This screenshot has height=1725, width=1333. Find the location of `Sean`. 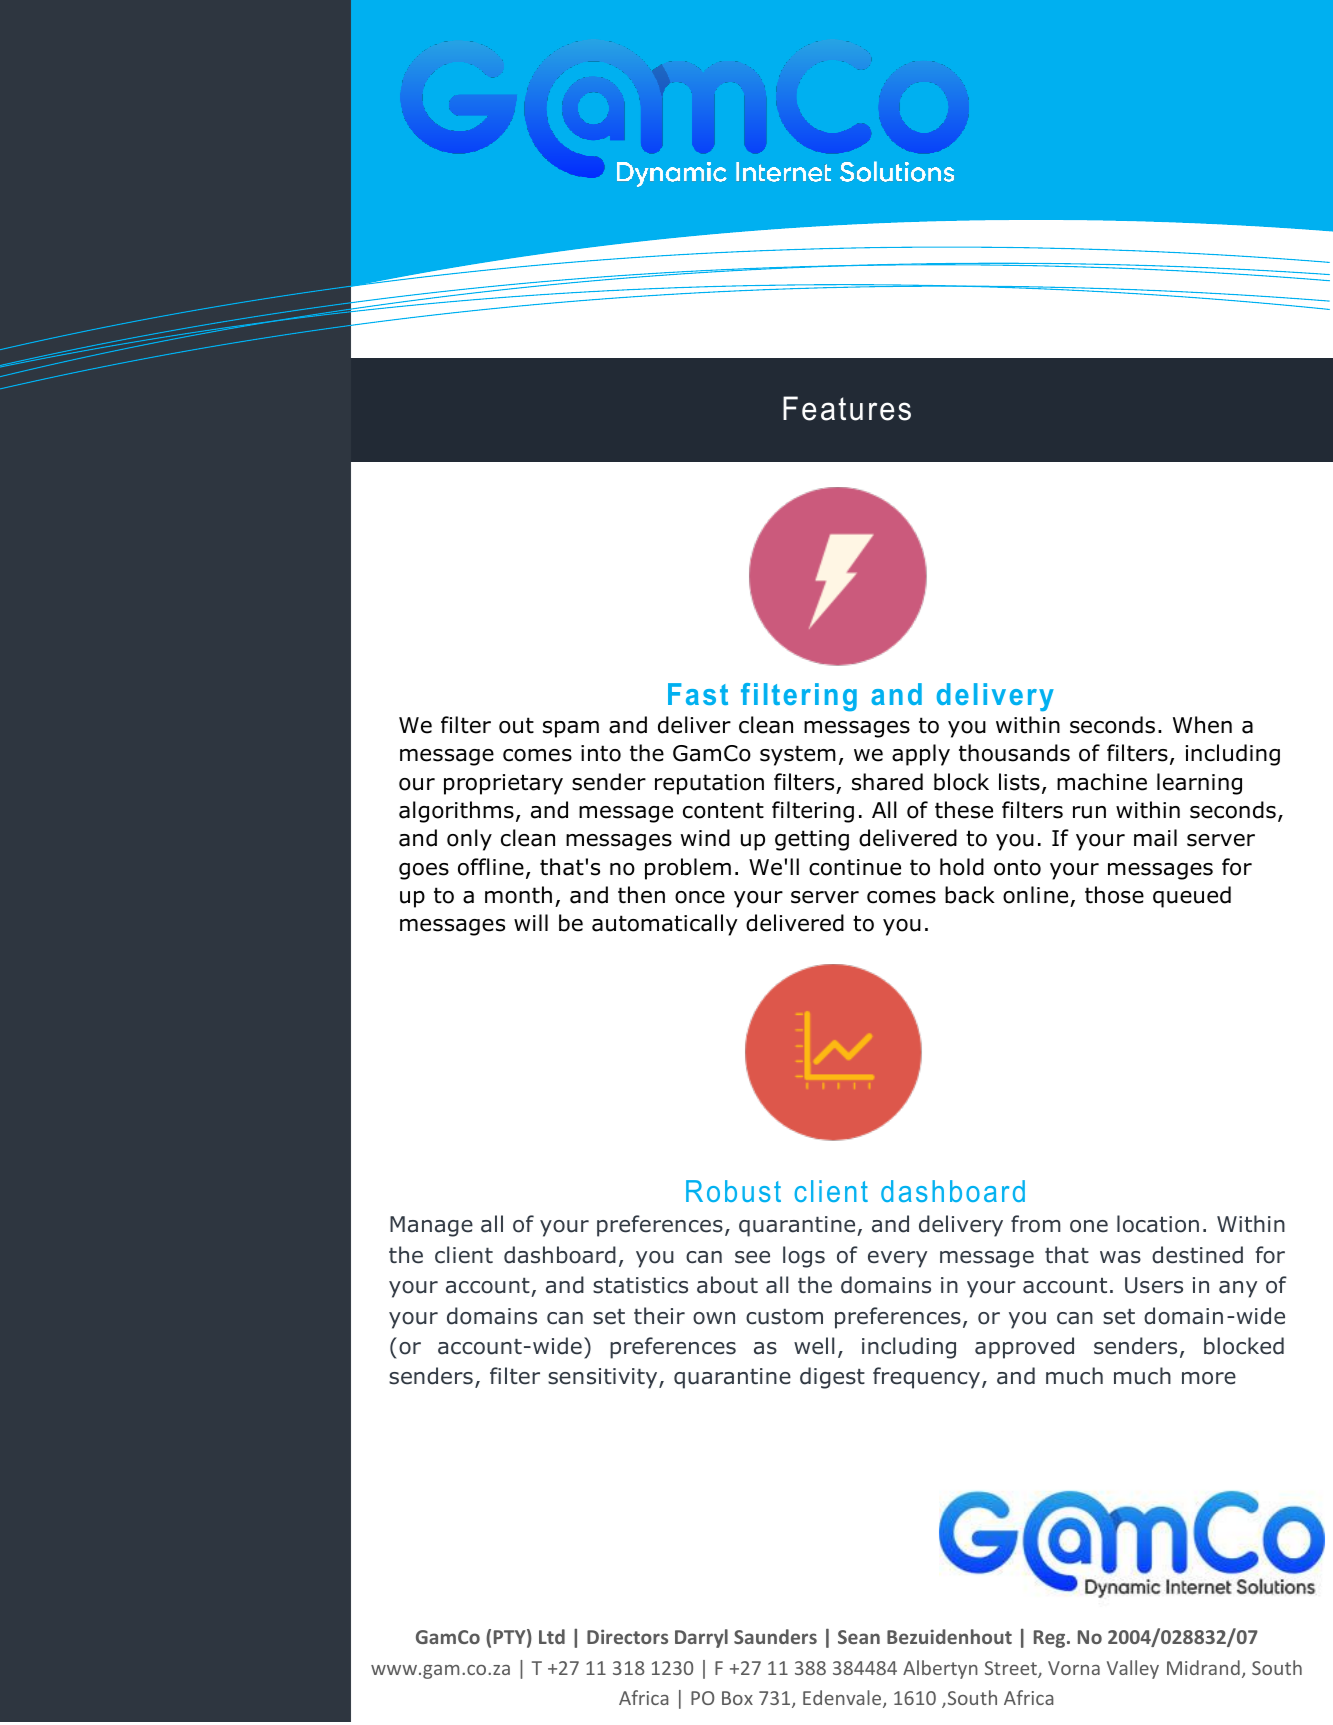

Sean is located at coordinates (859, 1637).
